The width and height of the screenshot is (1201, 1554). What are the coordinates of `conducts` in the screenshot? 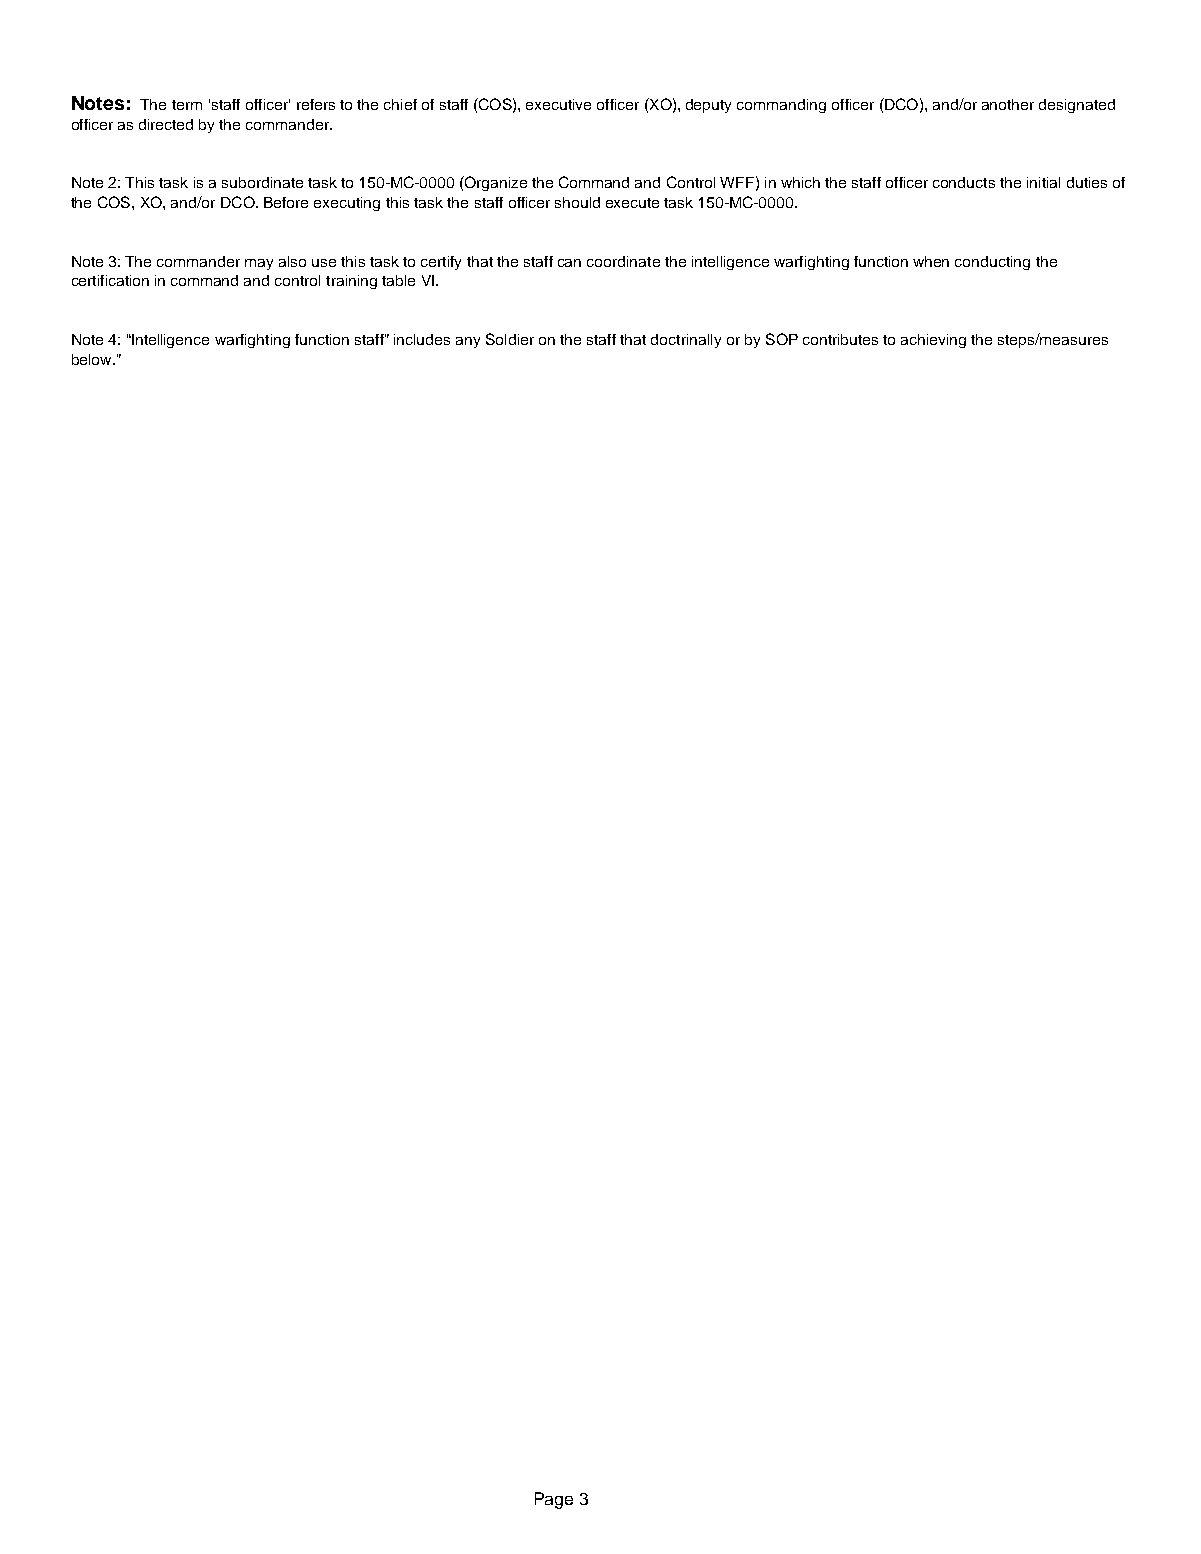 It's located at (964, 182).
